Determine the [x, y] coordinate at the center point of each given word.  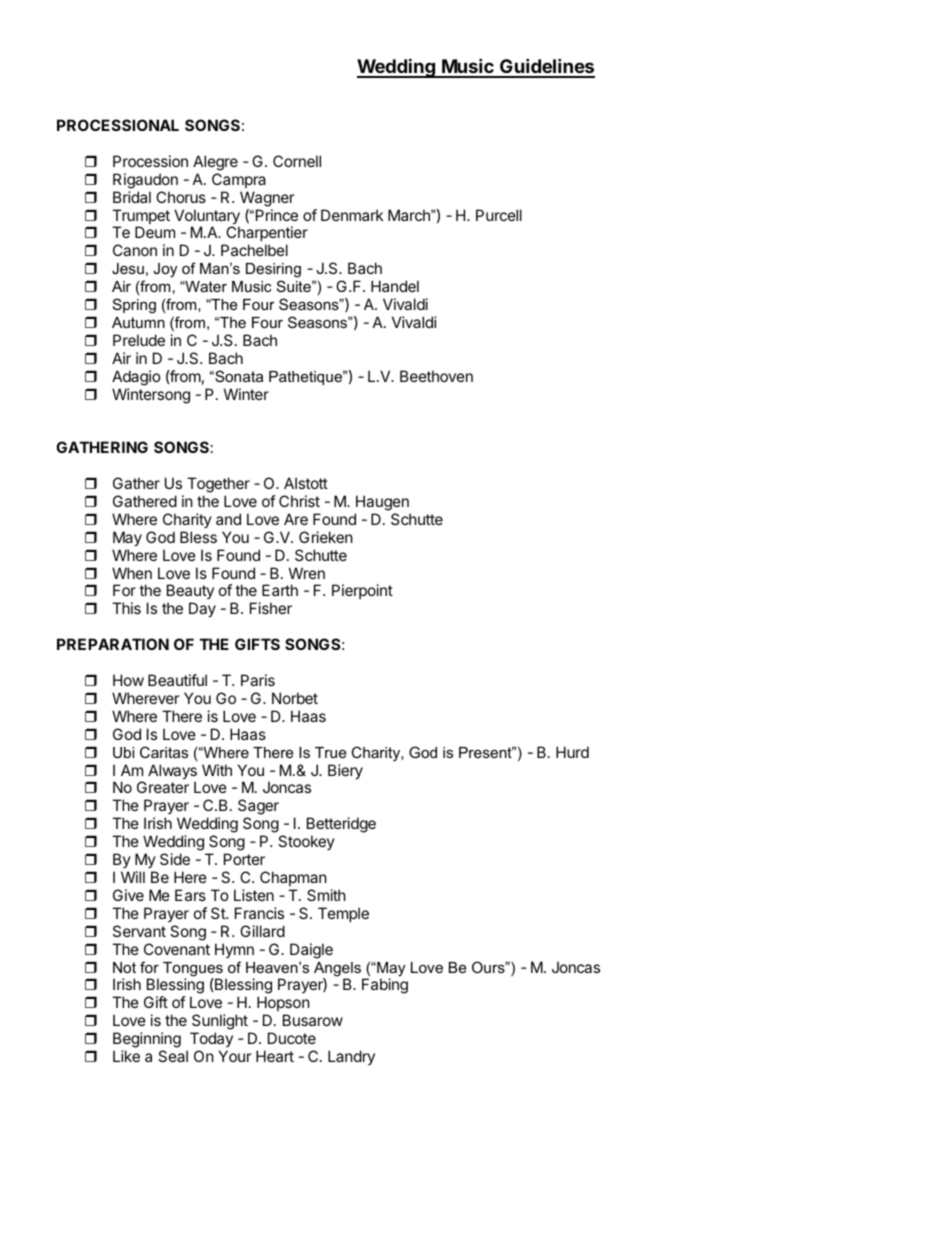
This [126, 608]
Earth [280, 590]
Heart [275, 1056]
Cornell [297, 161]
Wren [307, 573]
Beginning [147, 1041]
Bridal [132, 197]
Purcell [499, 215]
